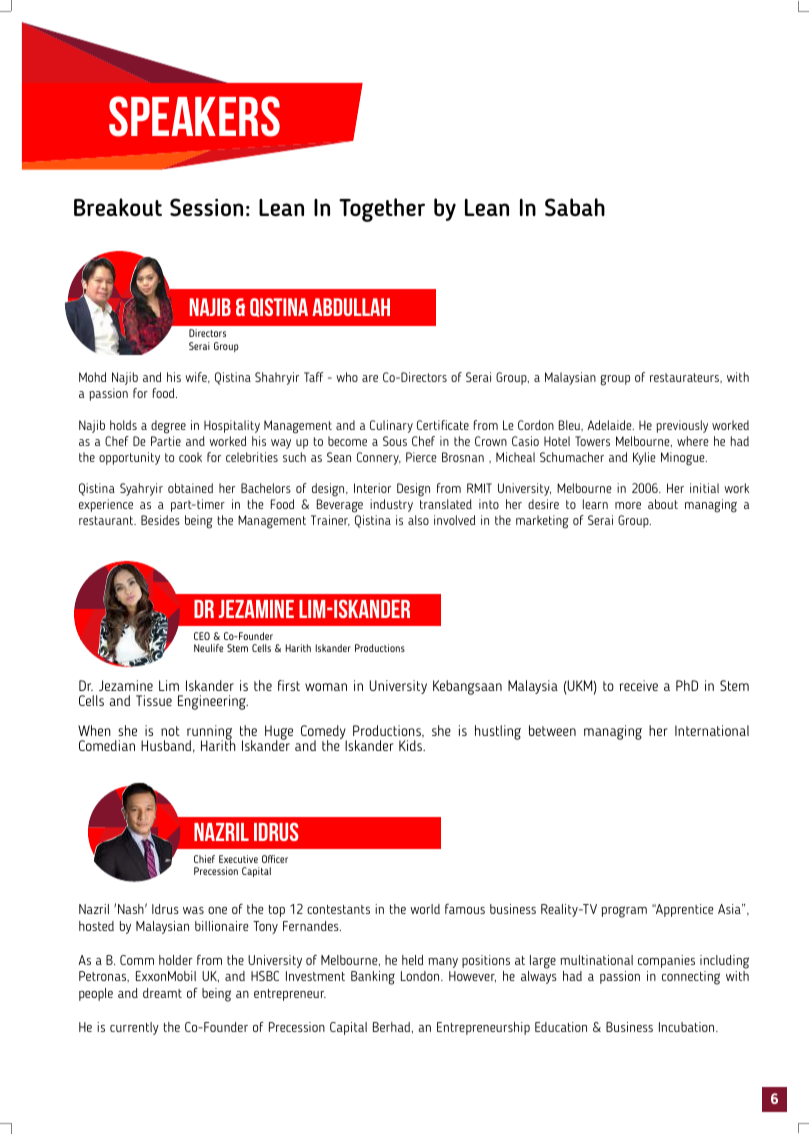 The image size is (809, 1134). I want to click on dreamt, so click(162, 993).
